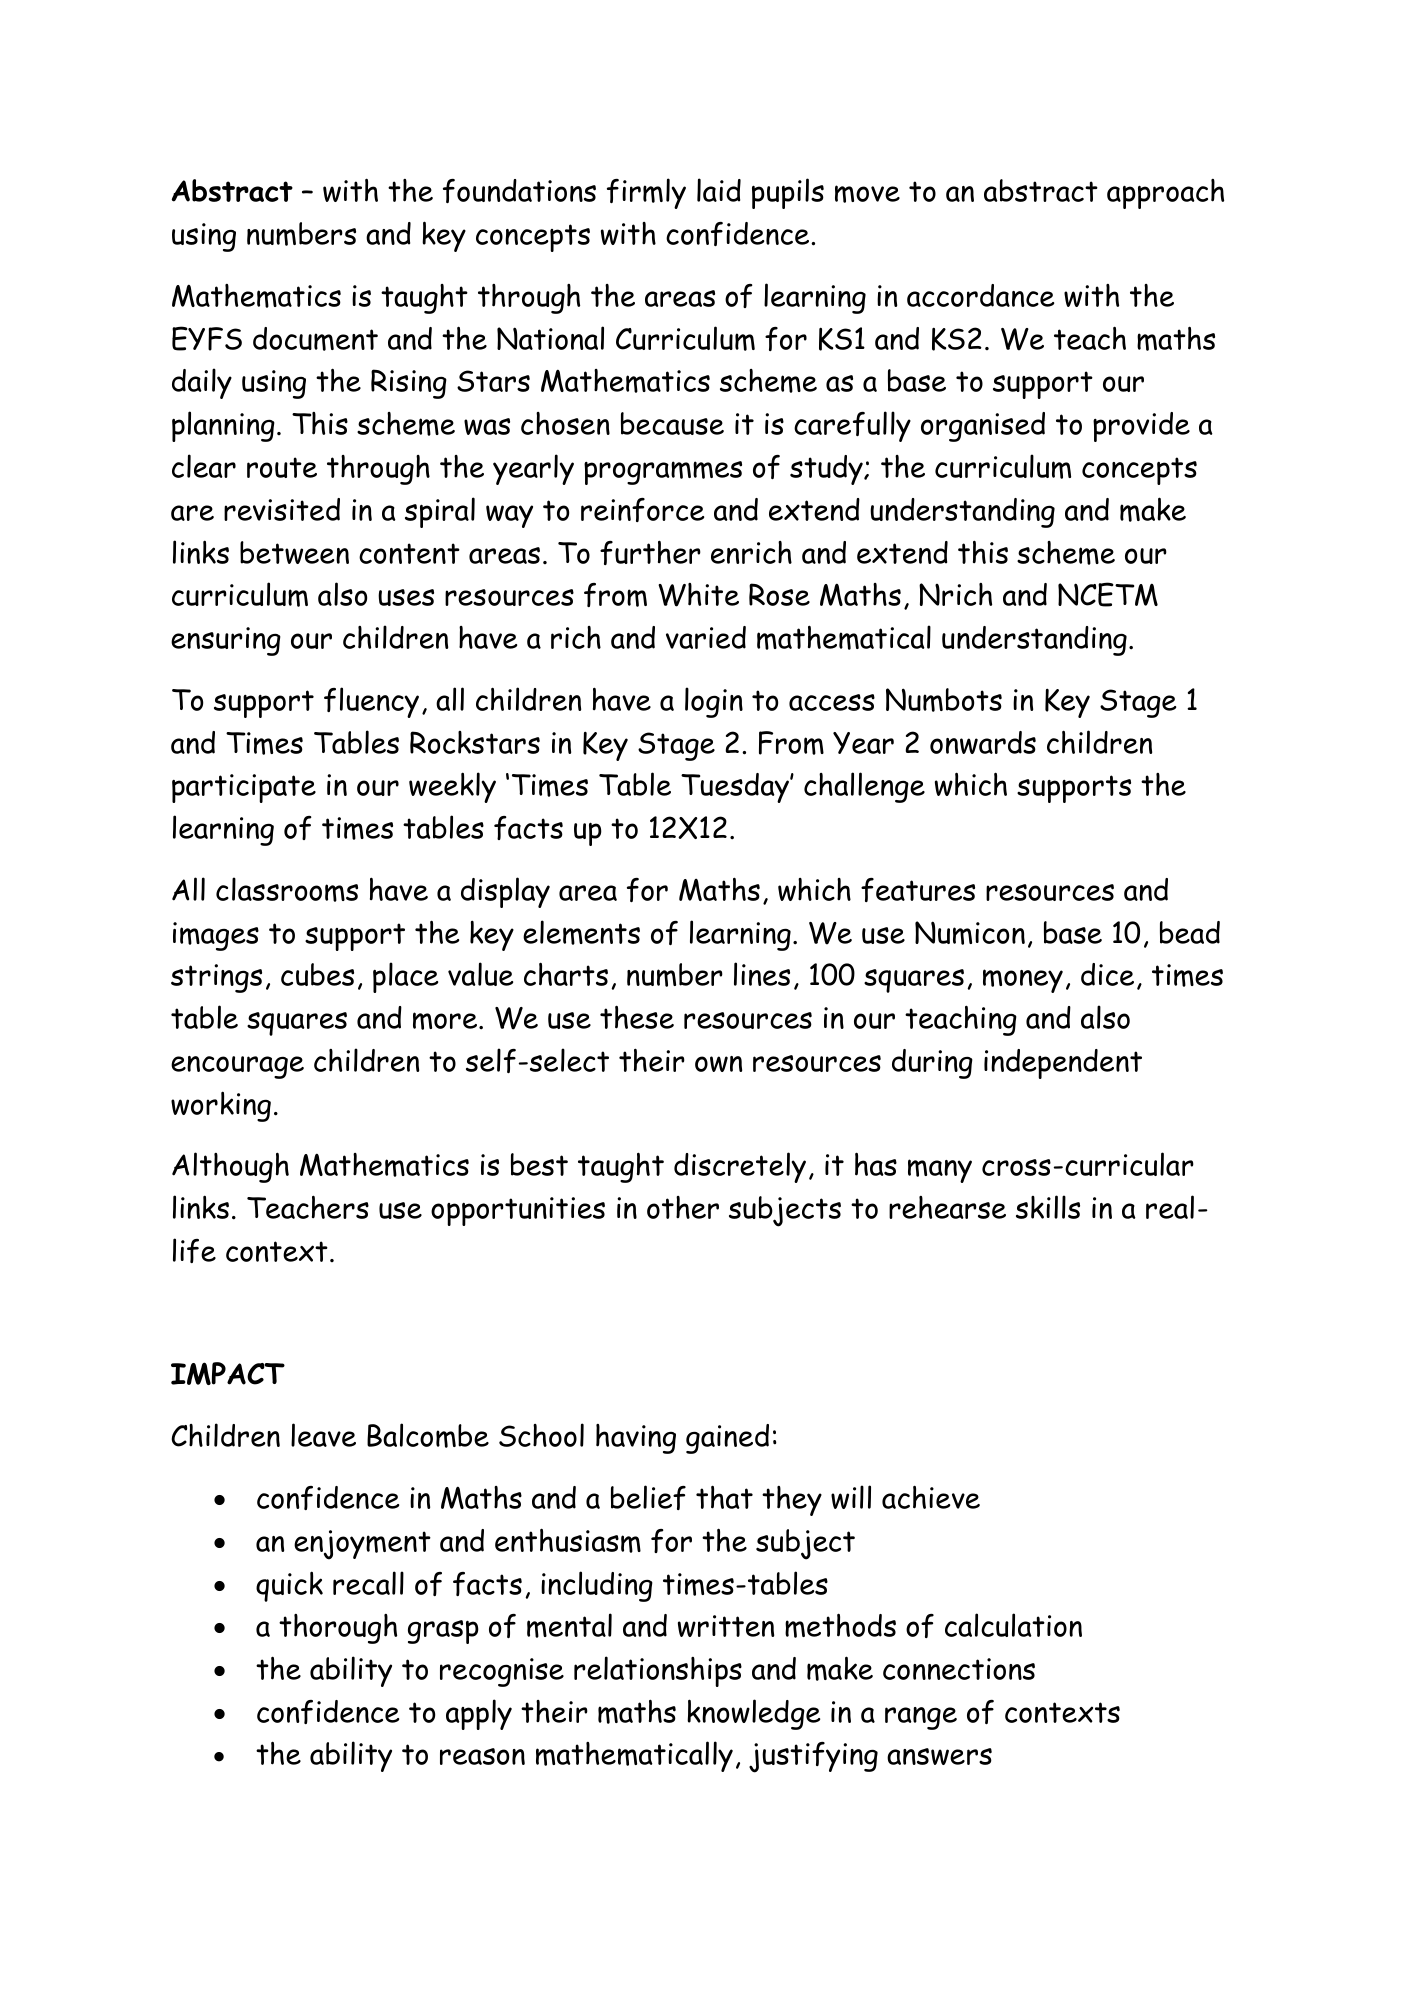  What do you see at coordinates (1063, 1064) in the screenshot?
I see `independent` at bounding box center [1063, 1064].
